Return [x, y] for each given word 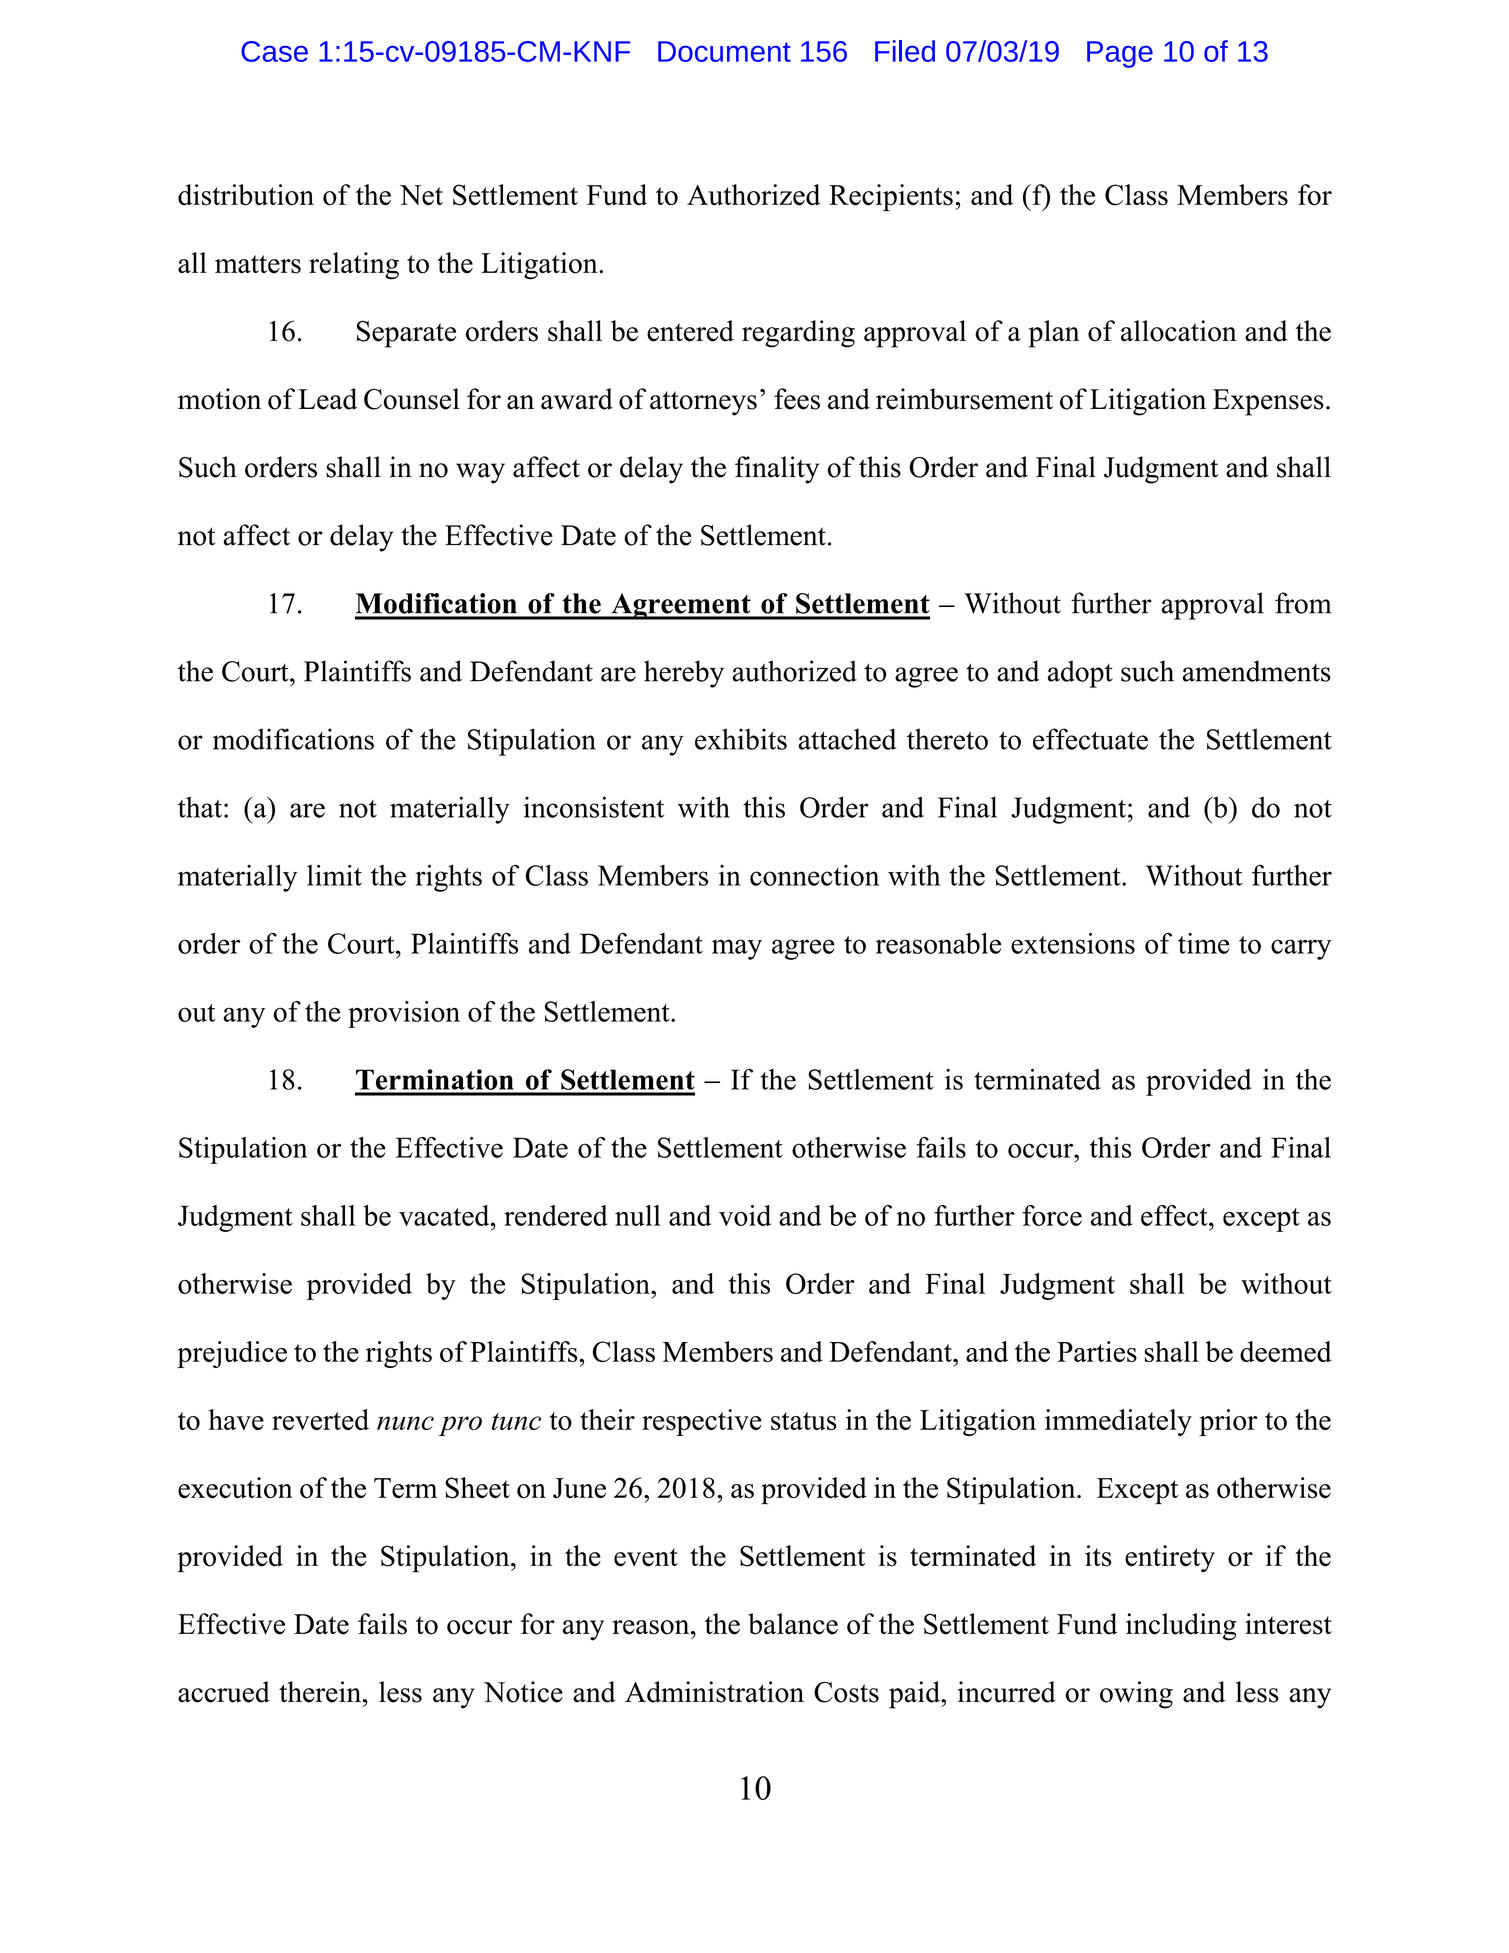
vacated [445, 1215]
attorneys [703, 403]
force [1052, 1215]
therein [321, 1692]
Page [1120, 54]
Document [724, 51]
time [1204, 943]
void [745, 1215]
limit [334, 875]
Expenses [1268, 402]
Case [274, 51]
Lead [327, 399]
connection [814, 875]
